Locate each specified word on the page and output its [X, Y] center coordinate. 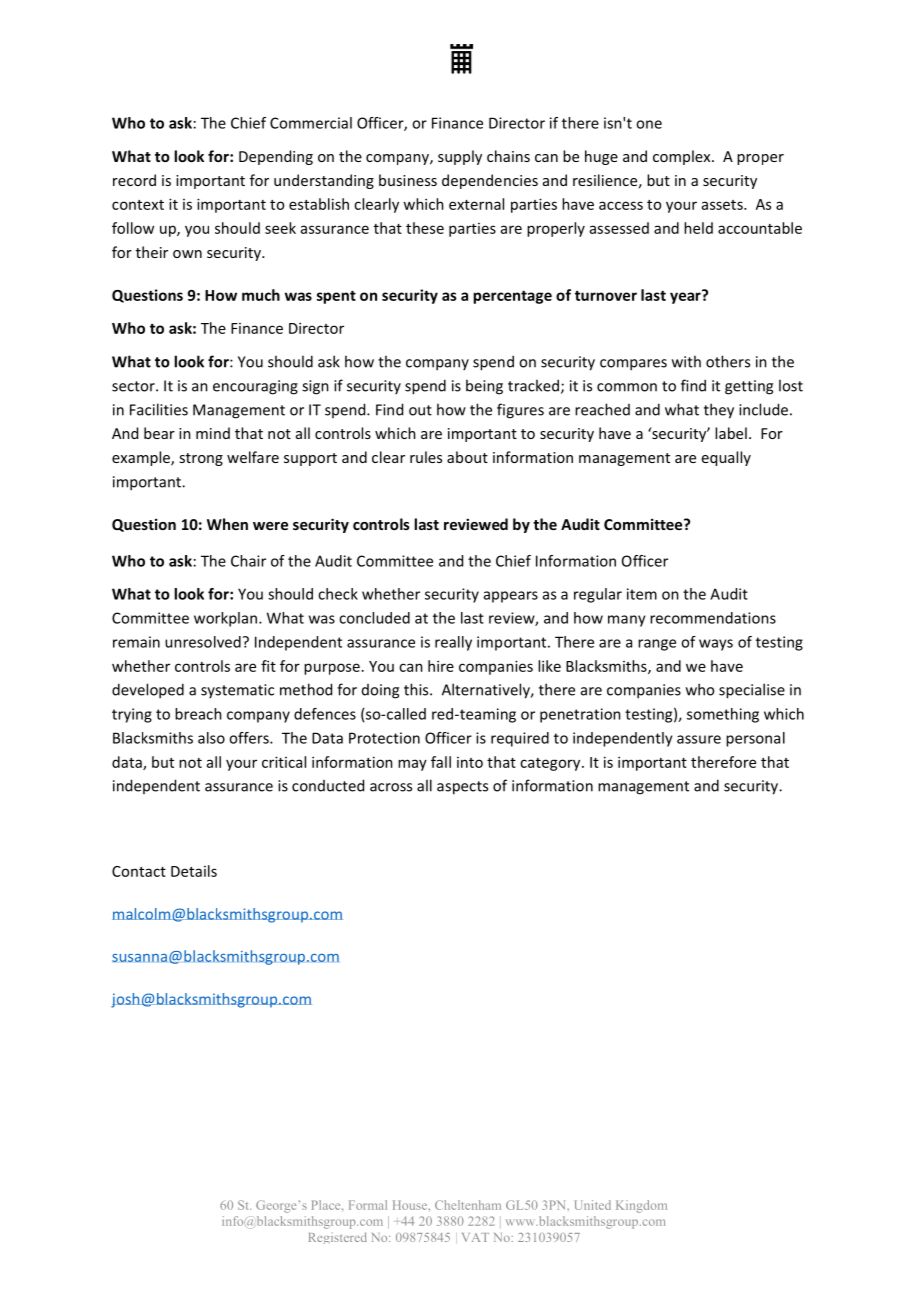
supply [460, 157]
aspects [462, 788]
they [719, 411]
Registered [338, 1238]
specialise [752, 691]
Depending [276, 157]
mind [213, 433]
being [484, 387]
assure [699, 739]
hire [441, 666]
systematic [237, 691]
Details [194, 871]
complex [683, 157]
